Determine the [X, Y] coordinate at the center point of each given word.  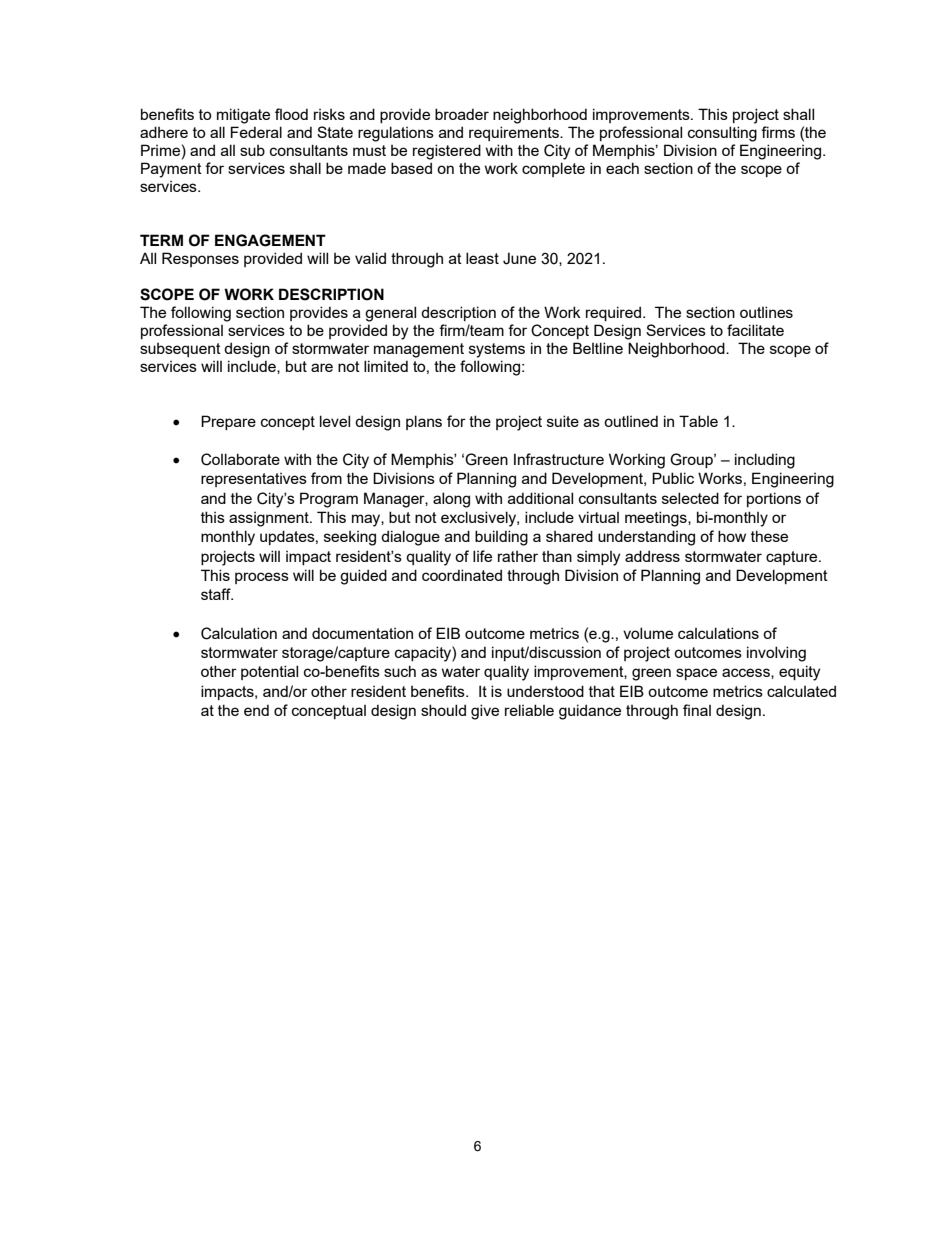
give [485, 712]
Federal [256, 132]
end [256, 710]
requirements [515, 133]
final [697, 710]
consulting [722, 134]
